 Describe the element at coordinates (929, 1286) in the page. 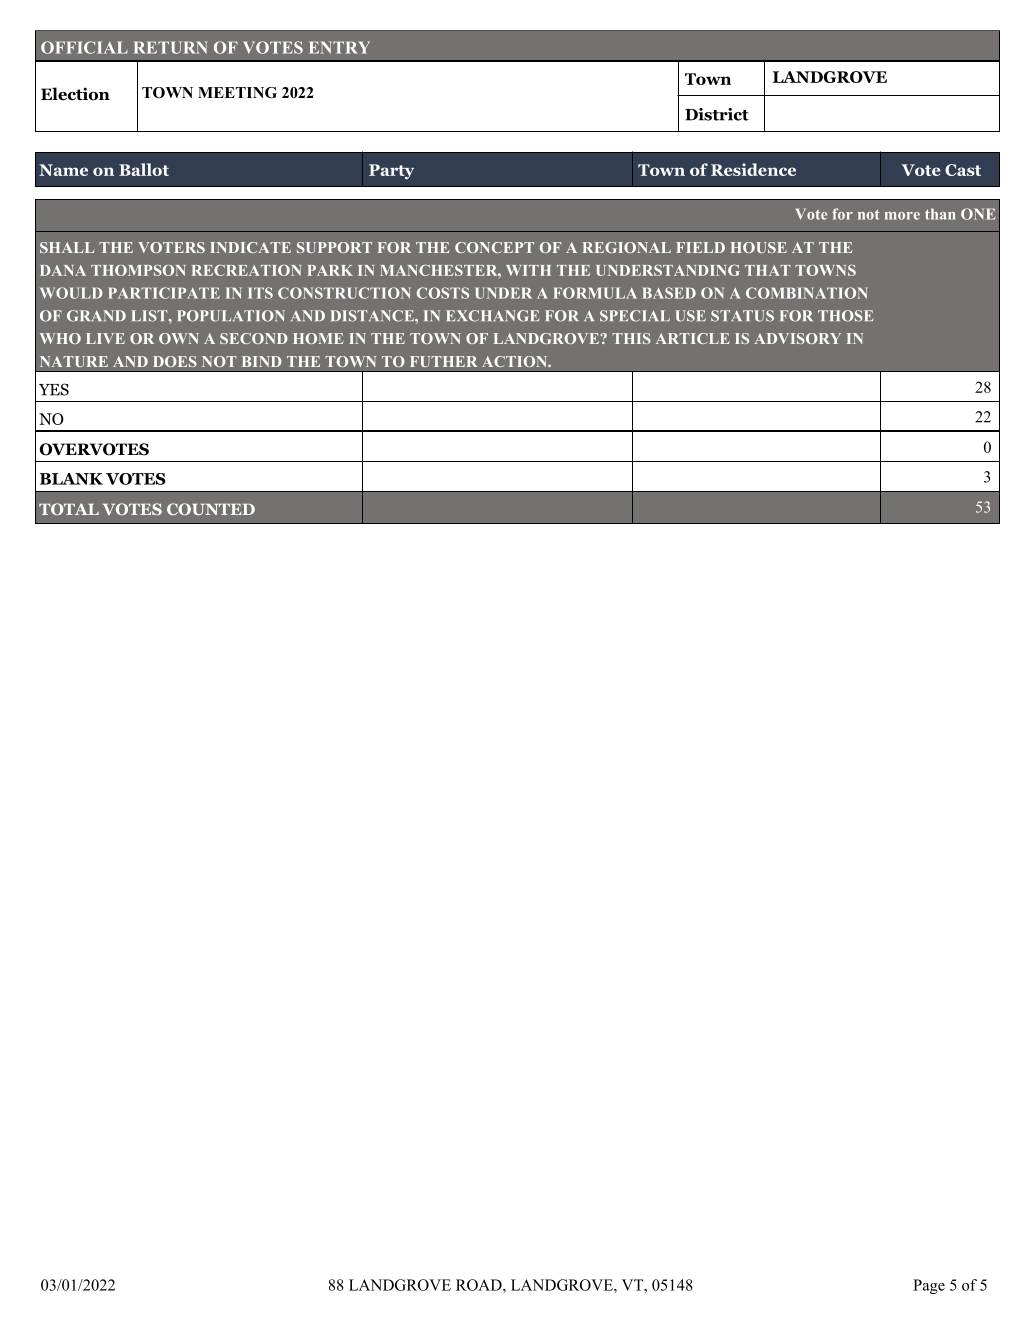

I see `Page` at that location.
